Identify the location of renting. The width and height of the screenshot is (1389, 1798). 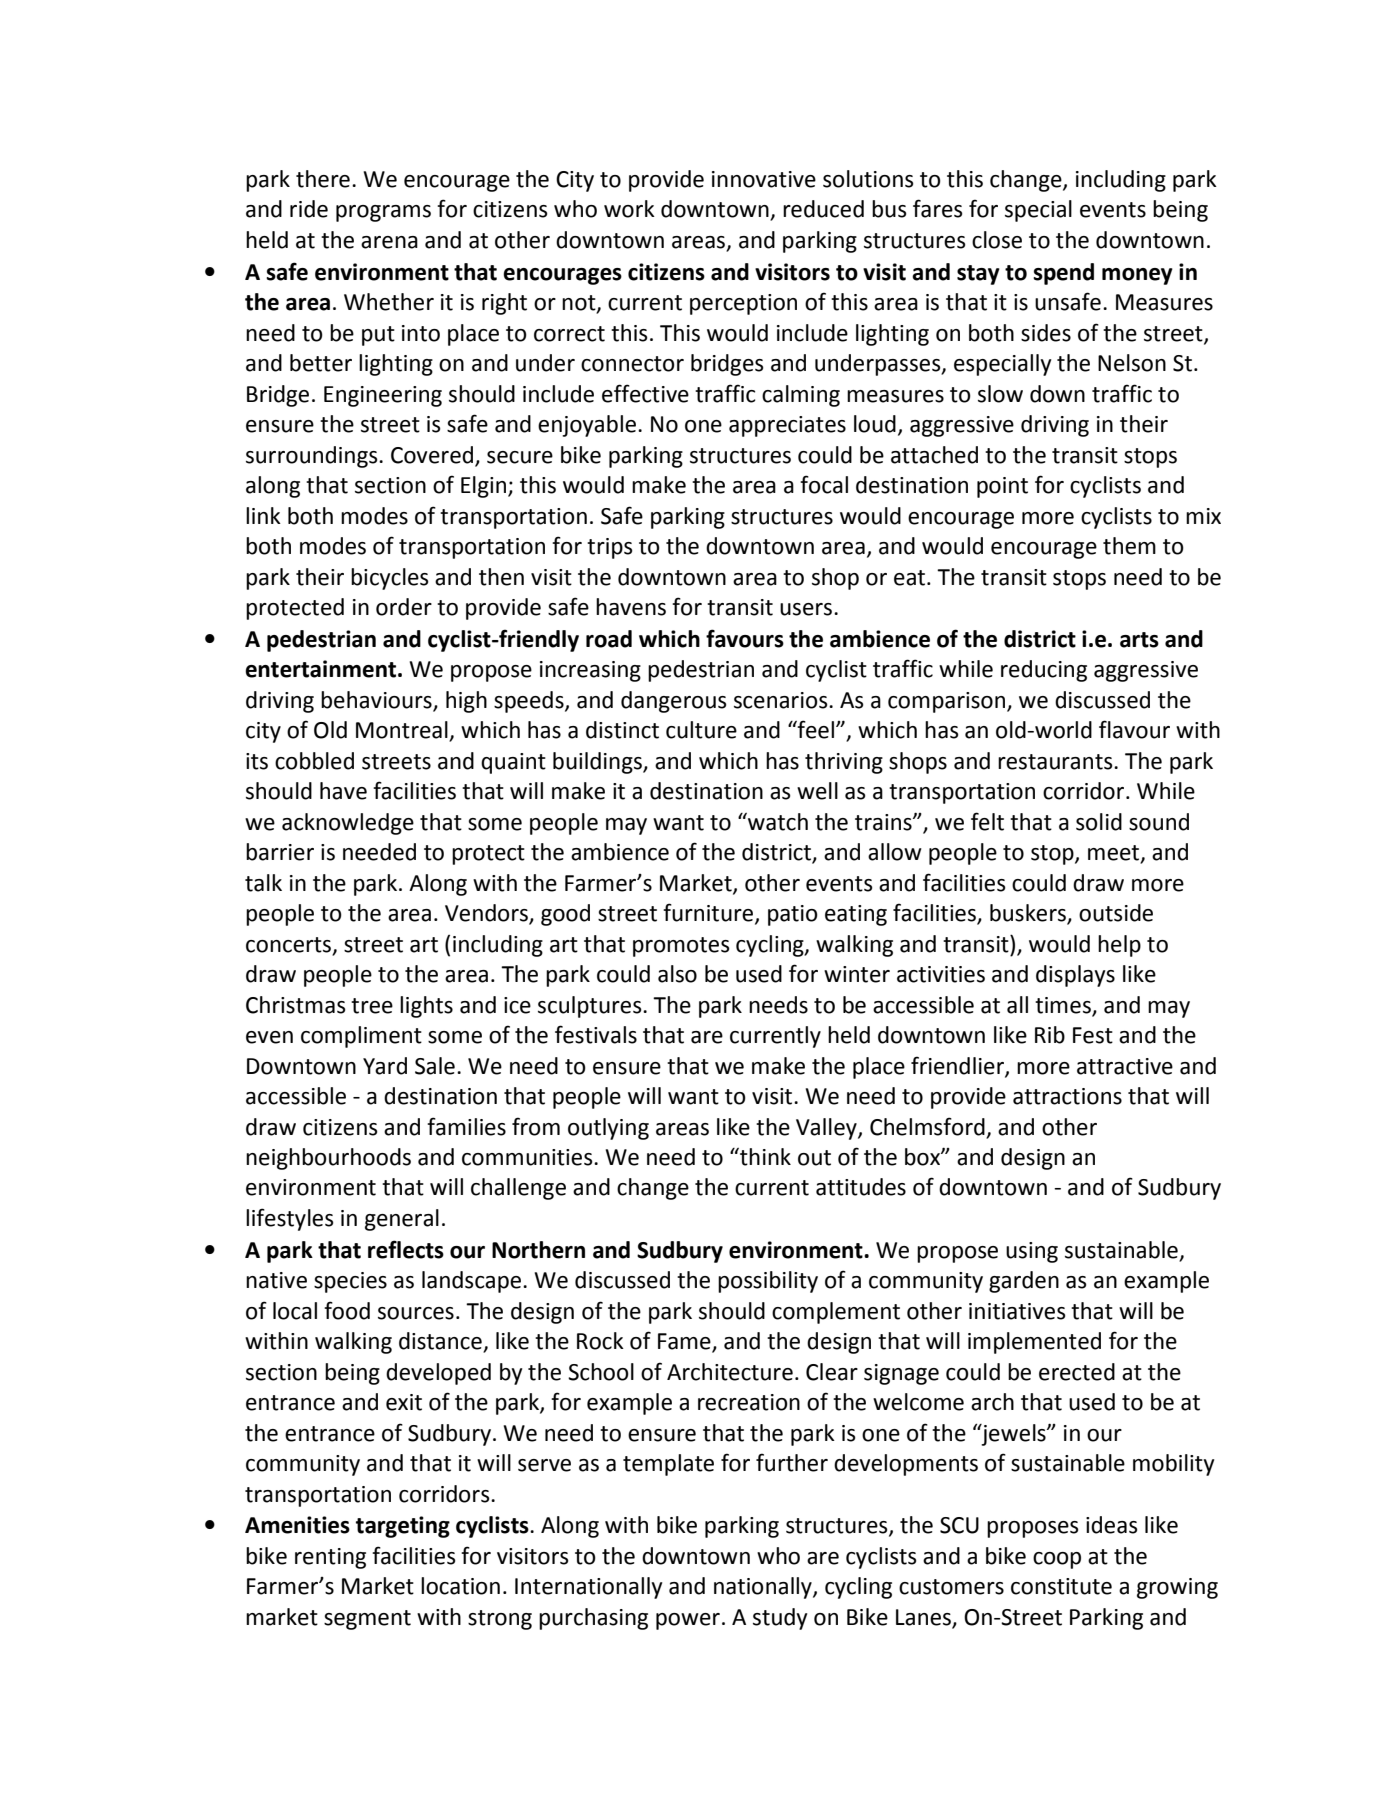
(330, 1558).
